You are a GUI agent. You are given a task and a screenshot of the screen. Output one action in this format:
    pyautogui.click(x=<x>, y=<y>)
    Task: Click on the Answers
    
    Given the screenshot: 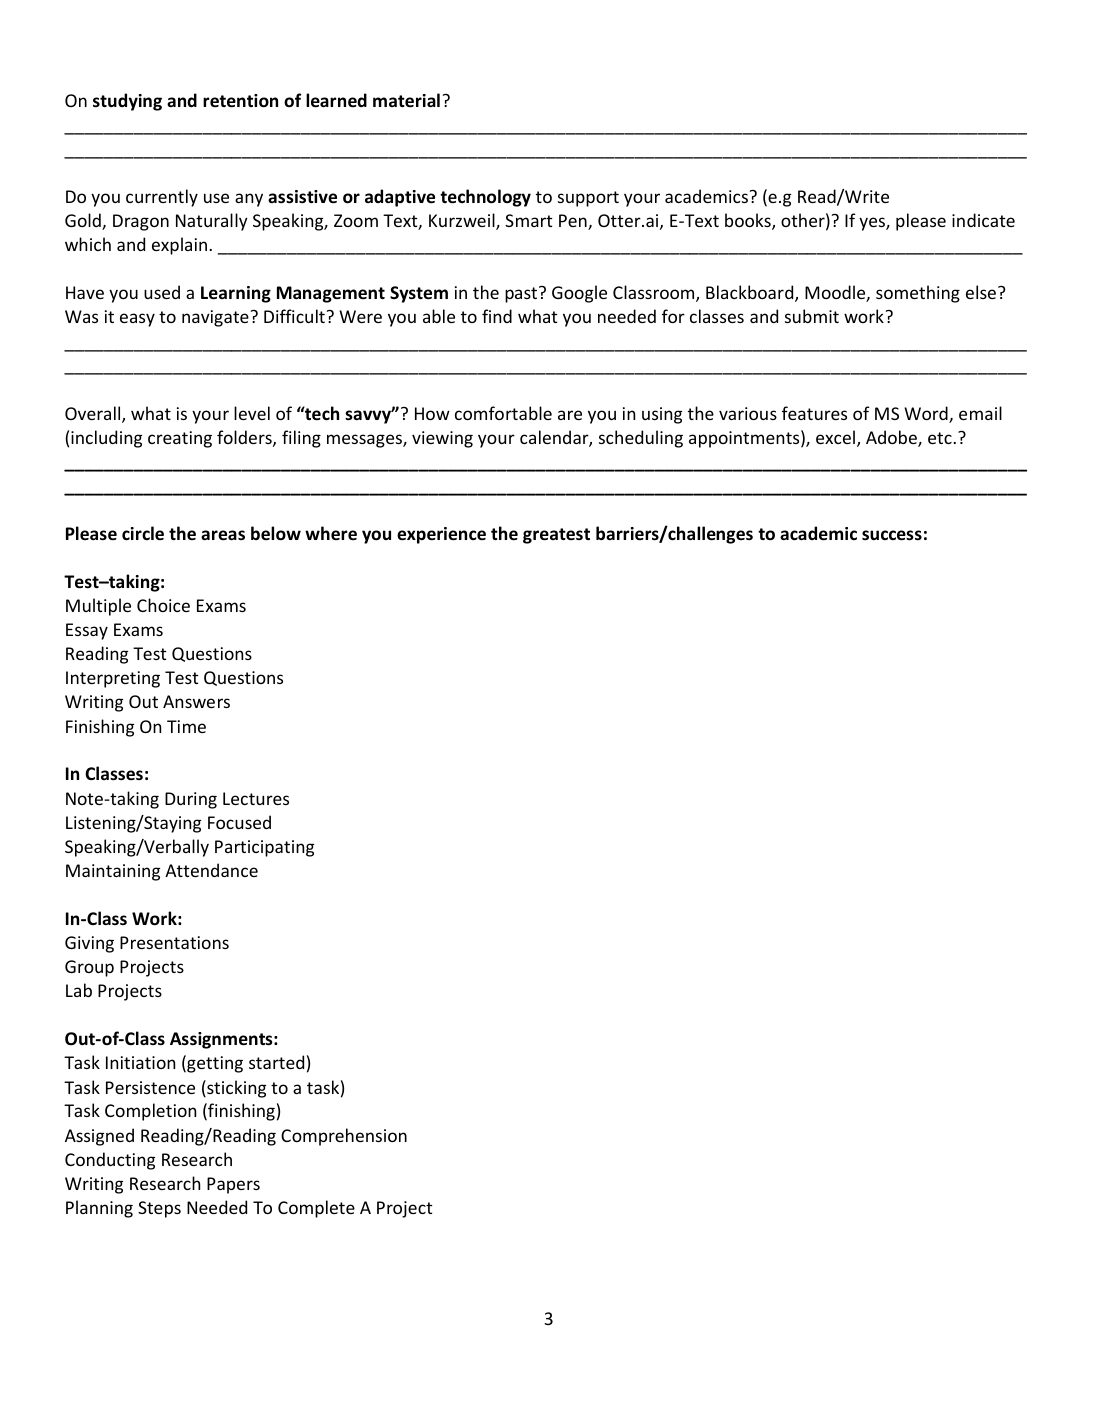 What is the action you would take?
    pyautogui.click(x=196, y=701)
